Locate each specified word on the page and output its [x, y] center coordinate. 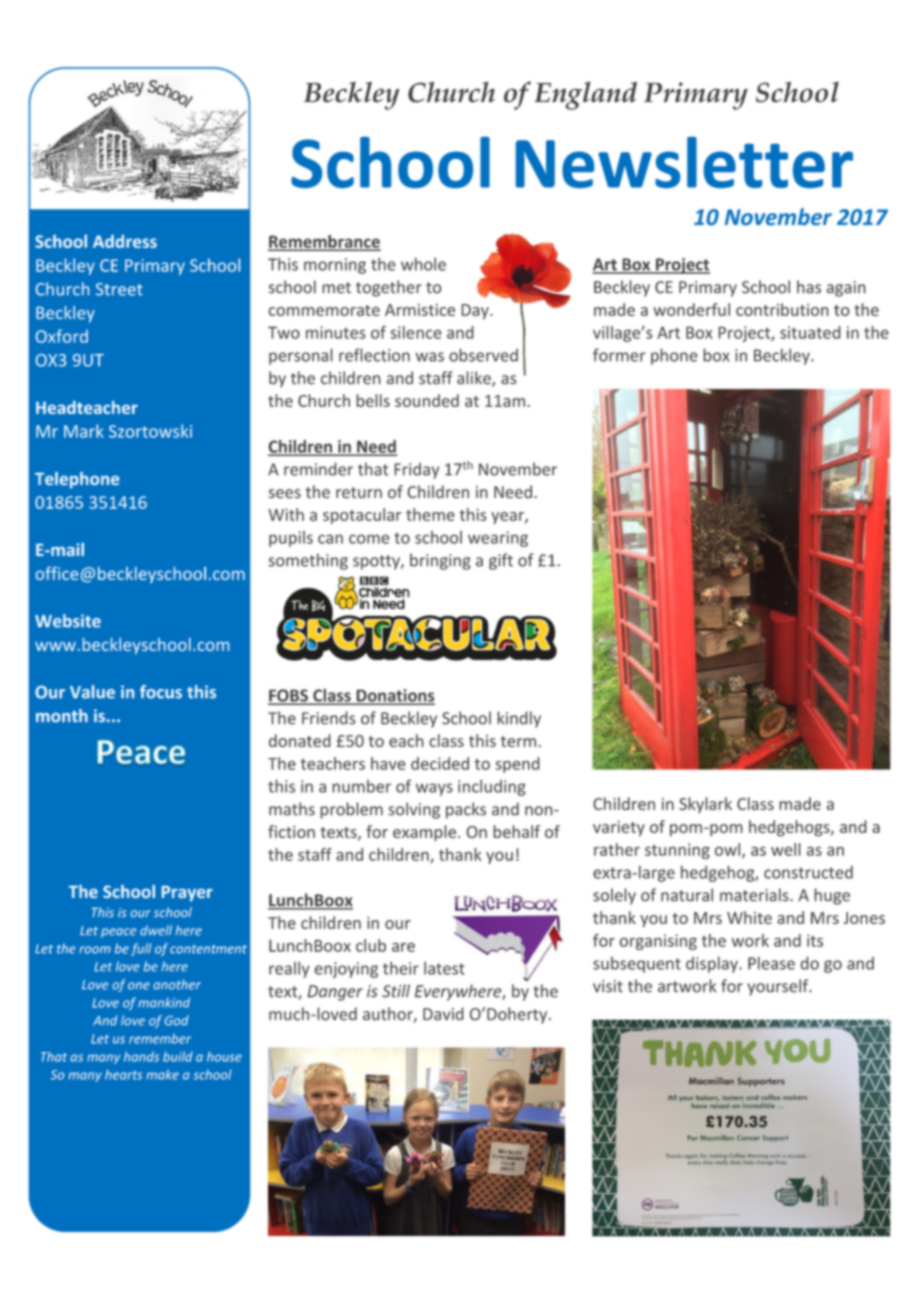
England [585, 95]
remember [160, 1038]
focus [161, 692]
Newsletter [684, 162]
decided [440, 763]
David [443, 1014]
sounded [427, 400]
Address [125, 241]
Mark [84, 431]
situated [810, 332]
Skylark [705, 805]
